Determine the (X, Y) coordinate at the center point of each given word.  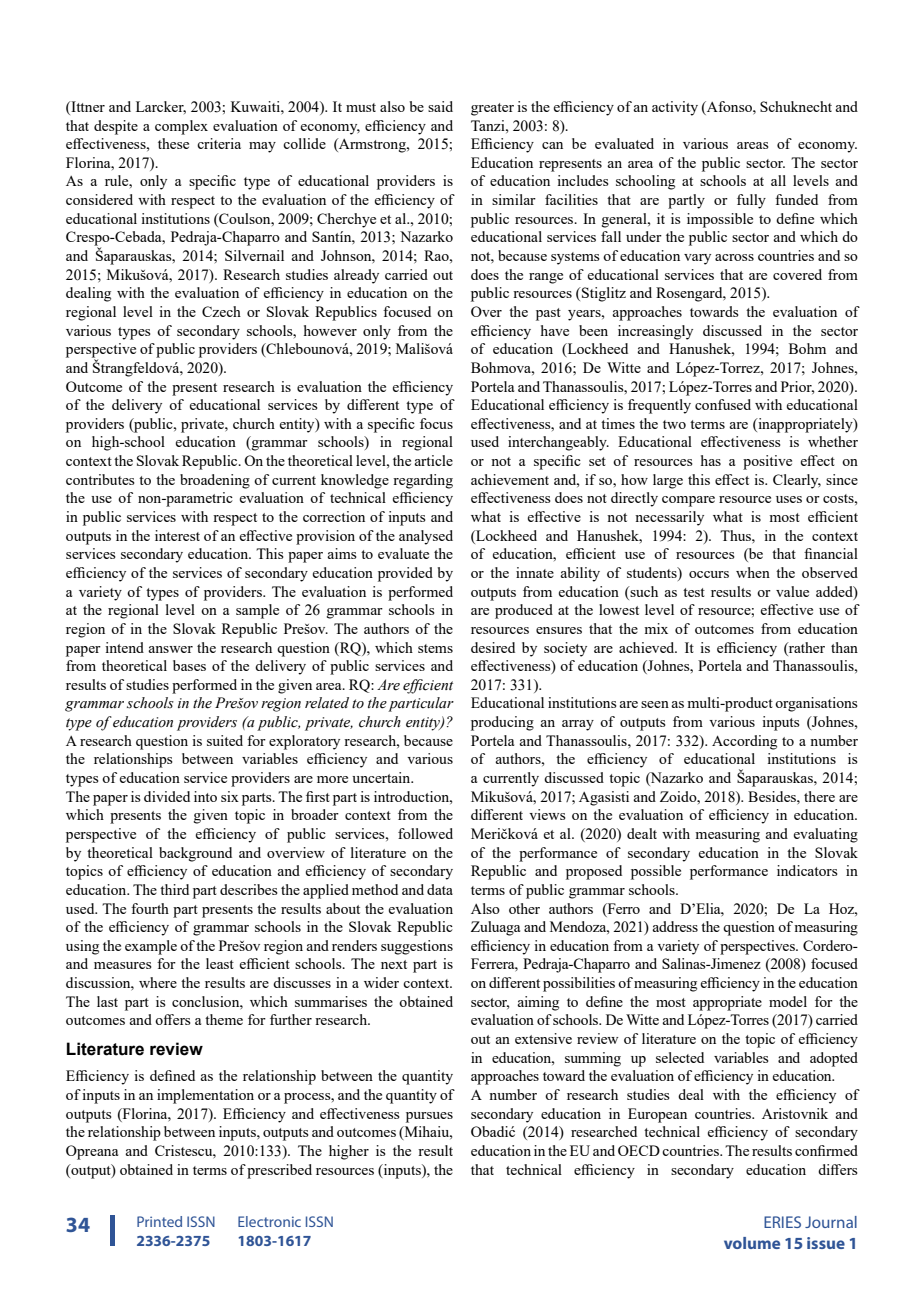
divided (167, 796)
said (440, 106)
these (173, 143)
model (788, 1001)
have (555, 330)
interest (177, 535)
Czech (221, 311)
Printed (159, 1221)
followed (425, 833)
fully (751, 201)
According (744, 742)
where (158, 982)
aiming (538, 1003)
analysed (426, 537)
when (753, 572)
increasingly (655, 332)
